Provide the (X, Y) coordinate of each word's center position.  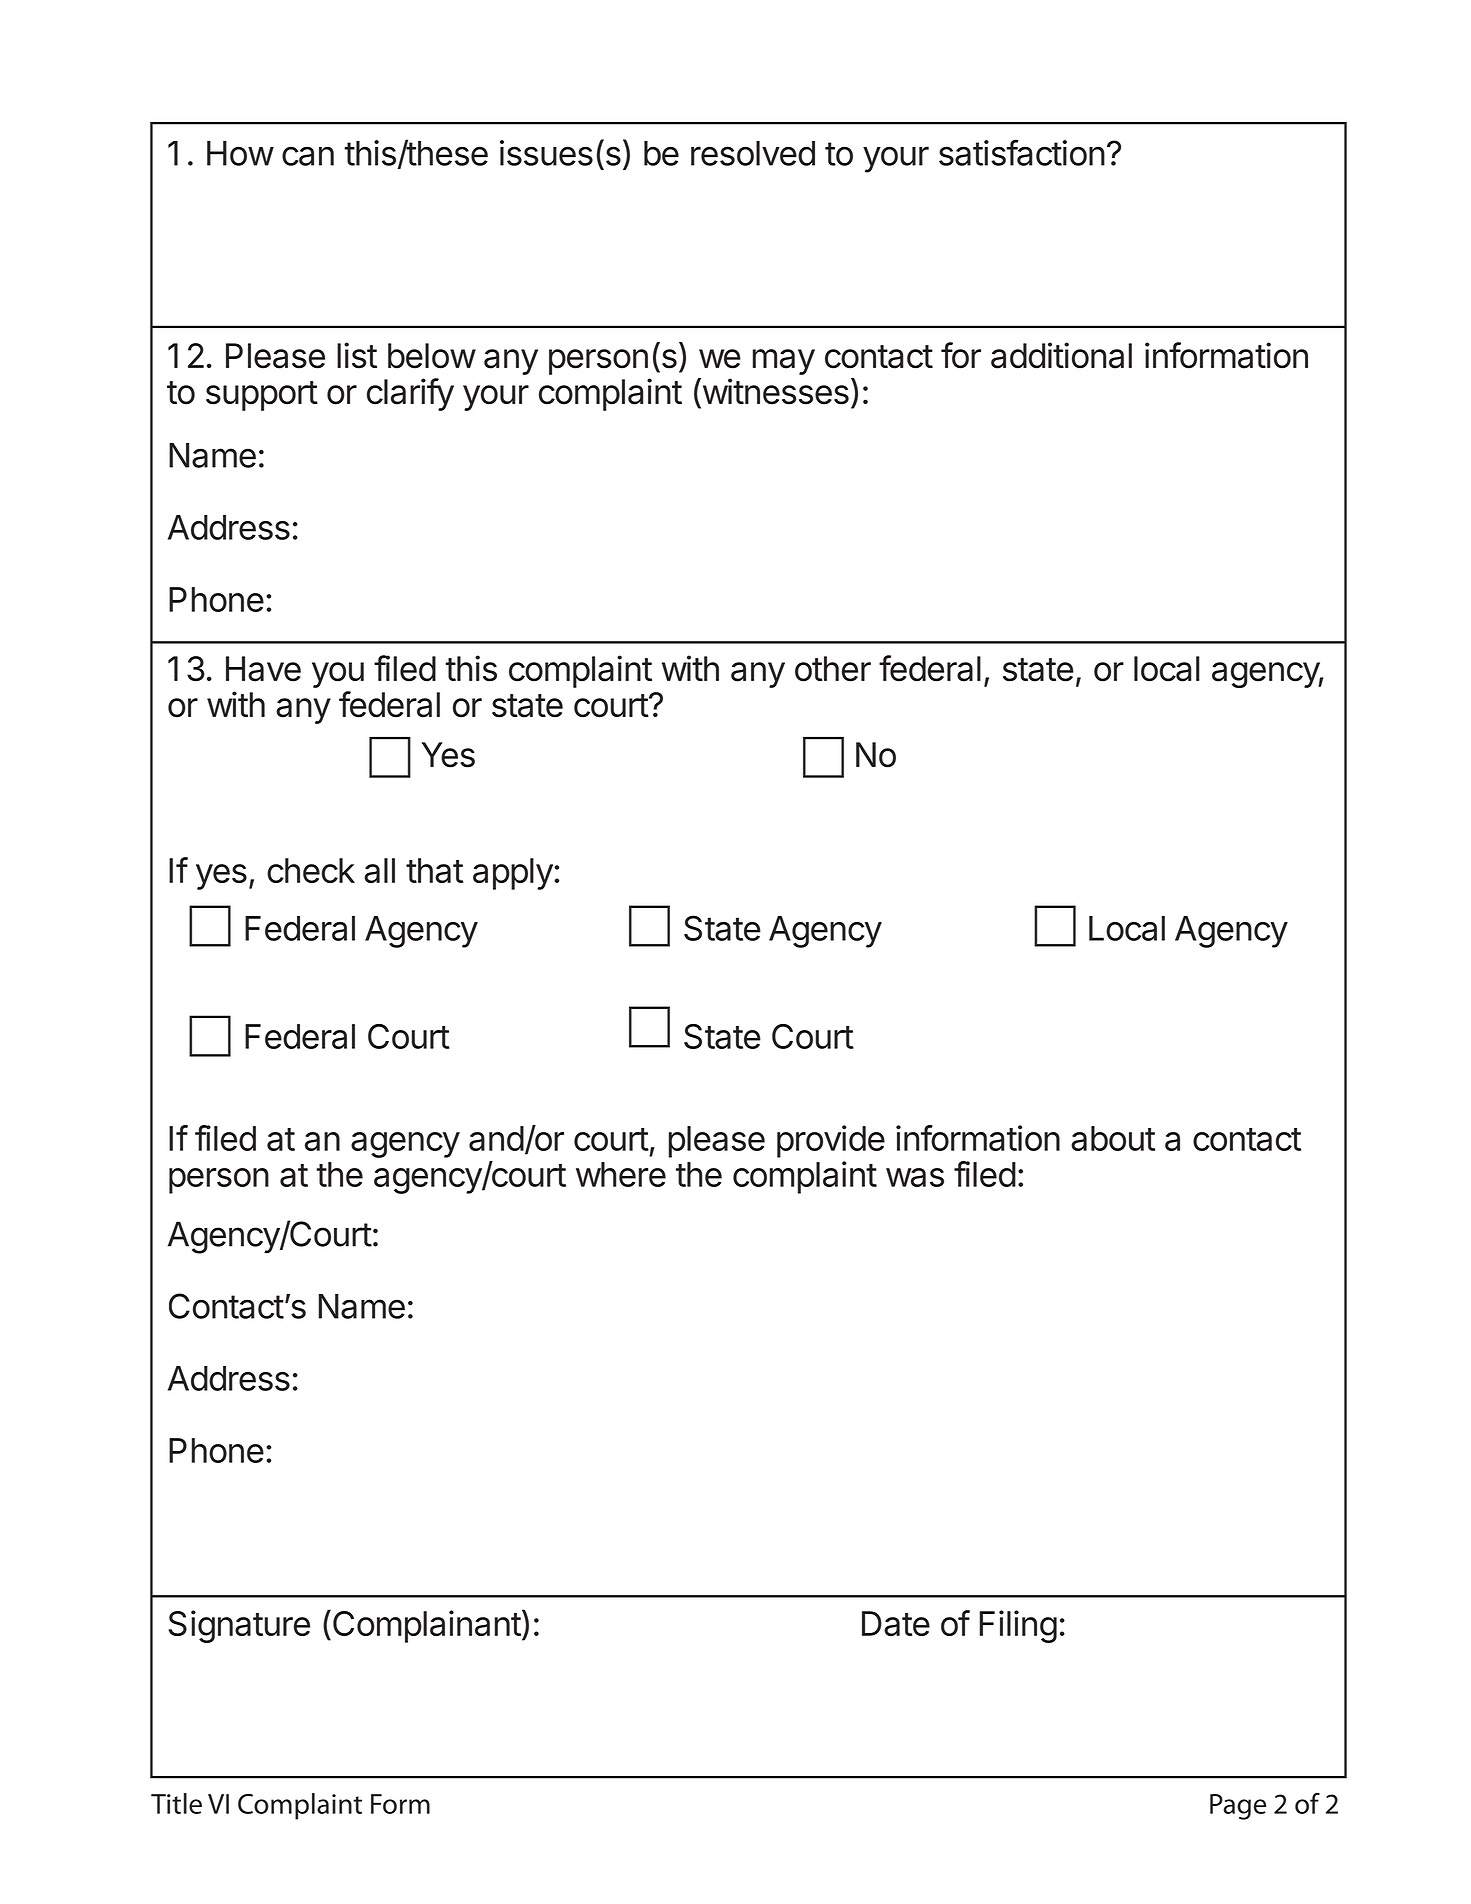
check (311, 870)
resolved (753, 153)
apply (513, 874)
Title (176, 1803)
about (1113, 1138)
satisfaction (1022, 152)
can (308, 156)
